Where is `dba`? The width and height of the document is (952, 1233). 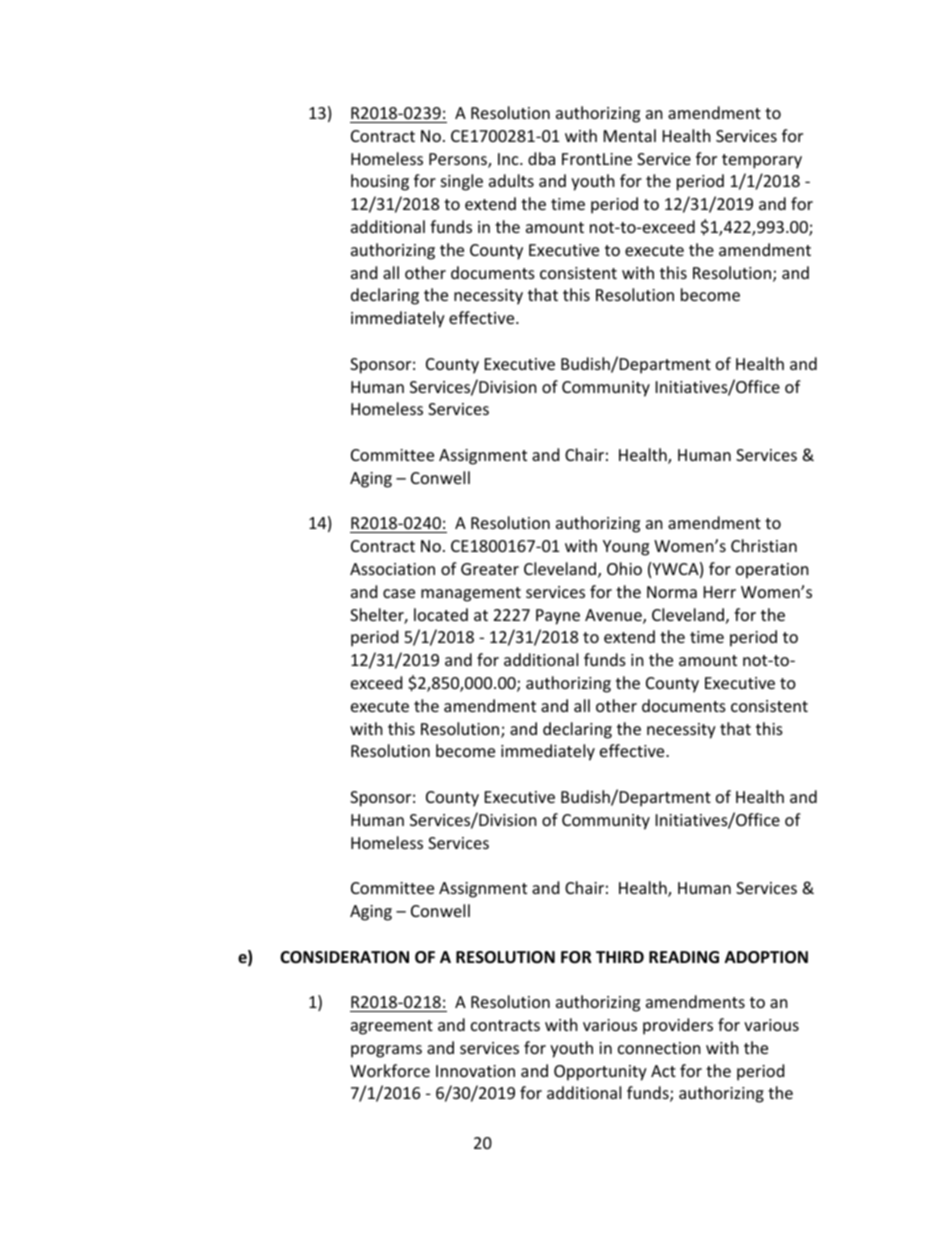
dba is located at coordinates (541, 158).
